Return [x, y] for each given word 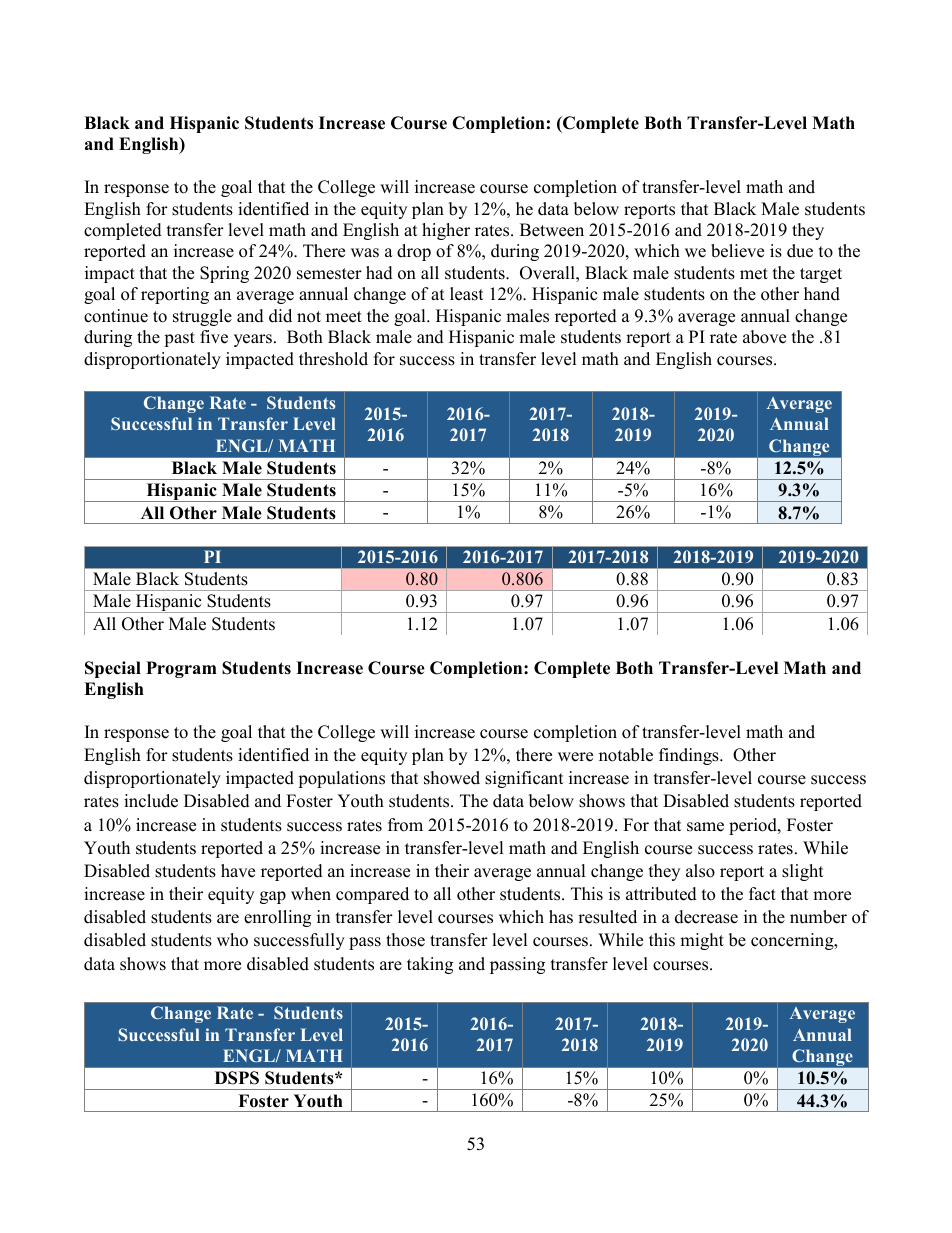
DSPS [237, 1078]
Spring [224, 274]
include [151, 801]
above [764, 337]
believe [737, 251]
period [754, 826]
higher [446, 231]
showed [452, 778]
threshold [333, 359]
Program [181, 669]
